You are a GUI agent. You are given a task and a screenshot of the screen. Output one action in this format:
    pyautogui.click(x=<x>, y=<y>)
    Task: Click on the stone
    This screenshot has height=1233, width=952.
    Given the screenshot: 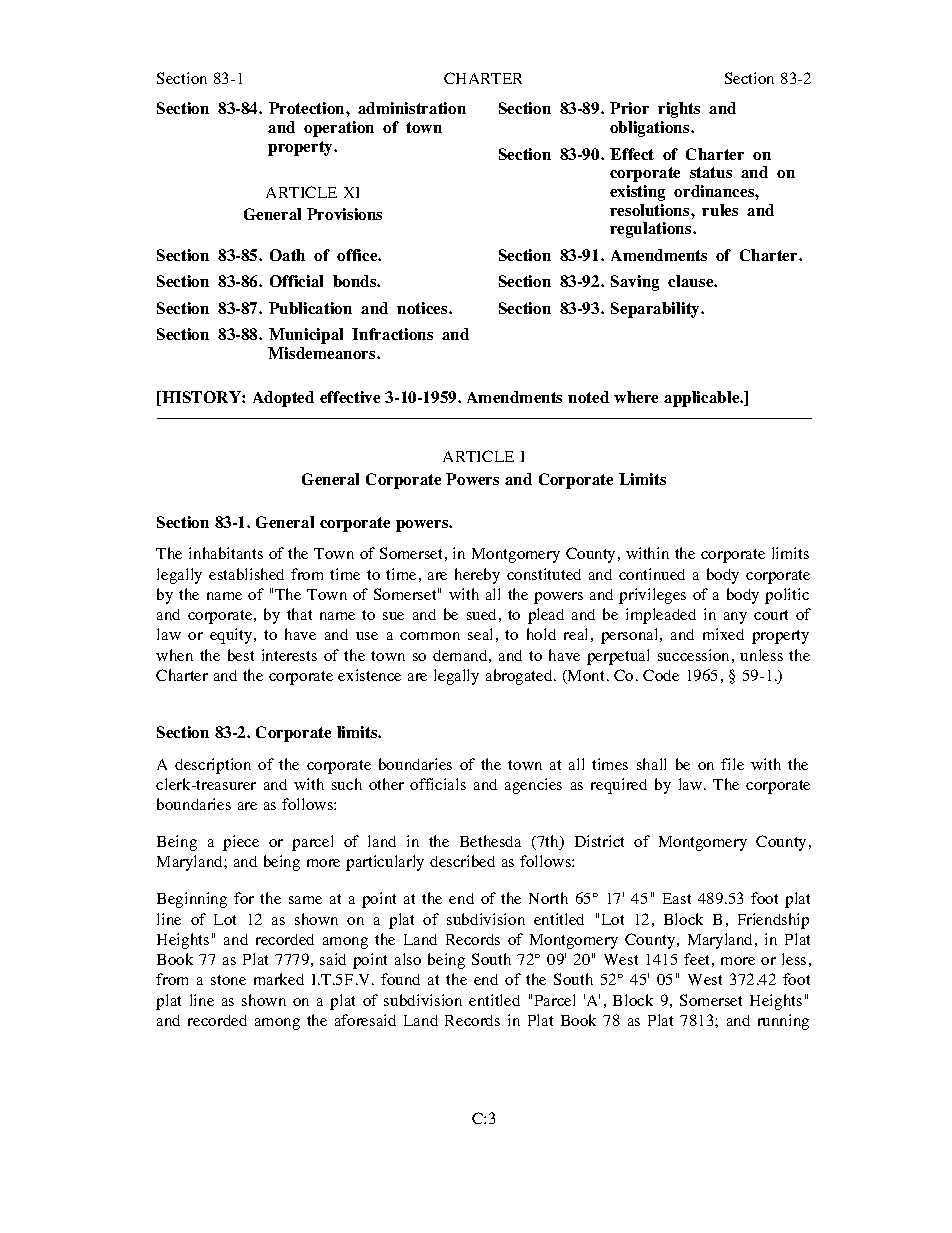 What is the action you would take?
    pyautogui.click(x=228, y=980)
